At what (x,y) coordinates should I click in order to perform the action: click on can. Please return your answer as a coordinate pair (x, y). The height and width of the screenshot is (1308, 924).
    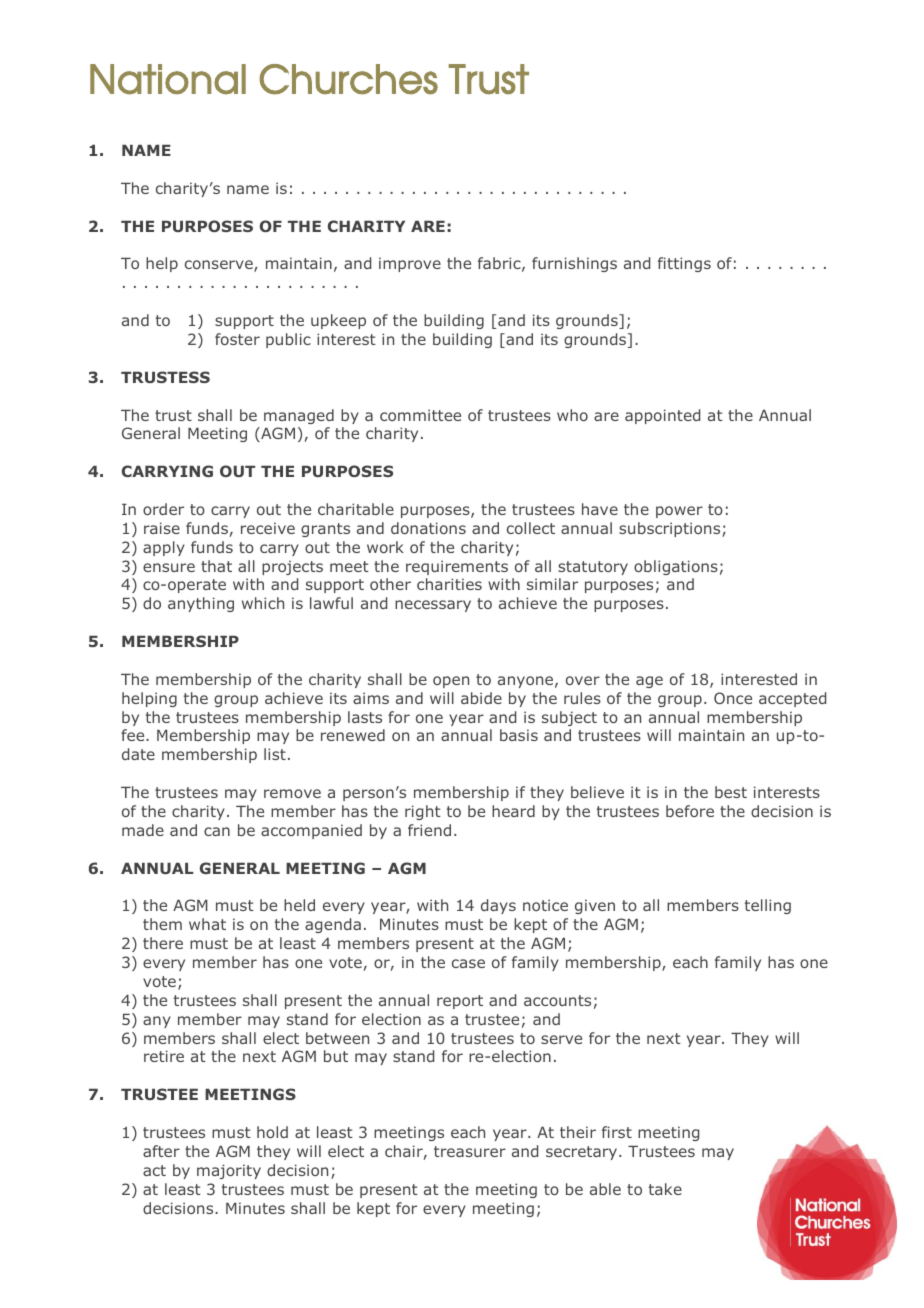
    Looking at the image, I should click on (217, 831).
